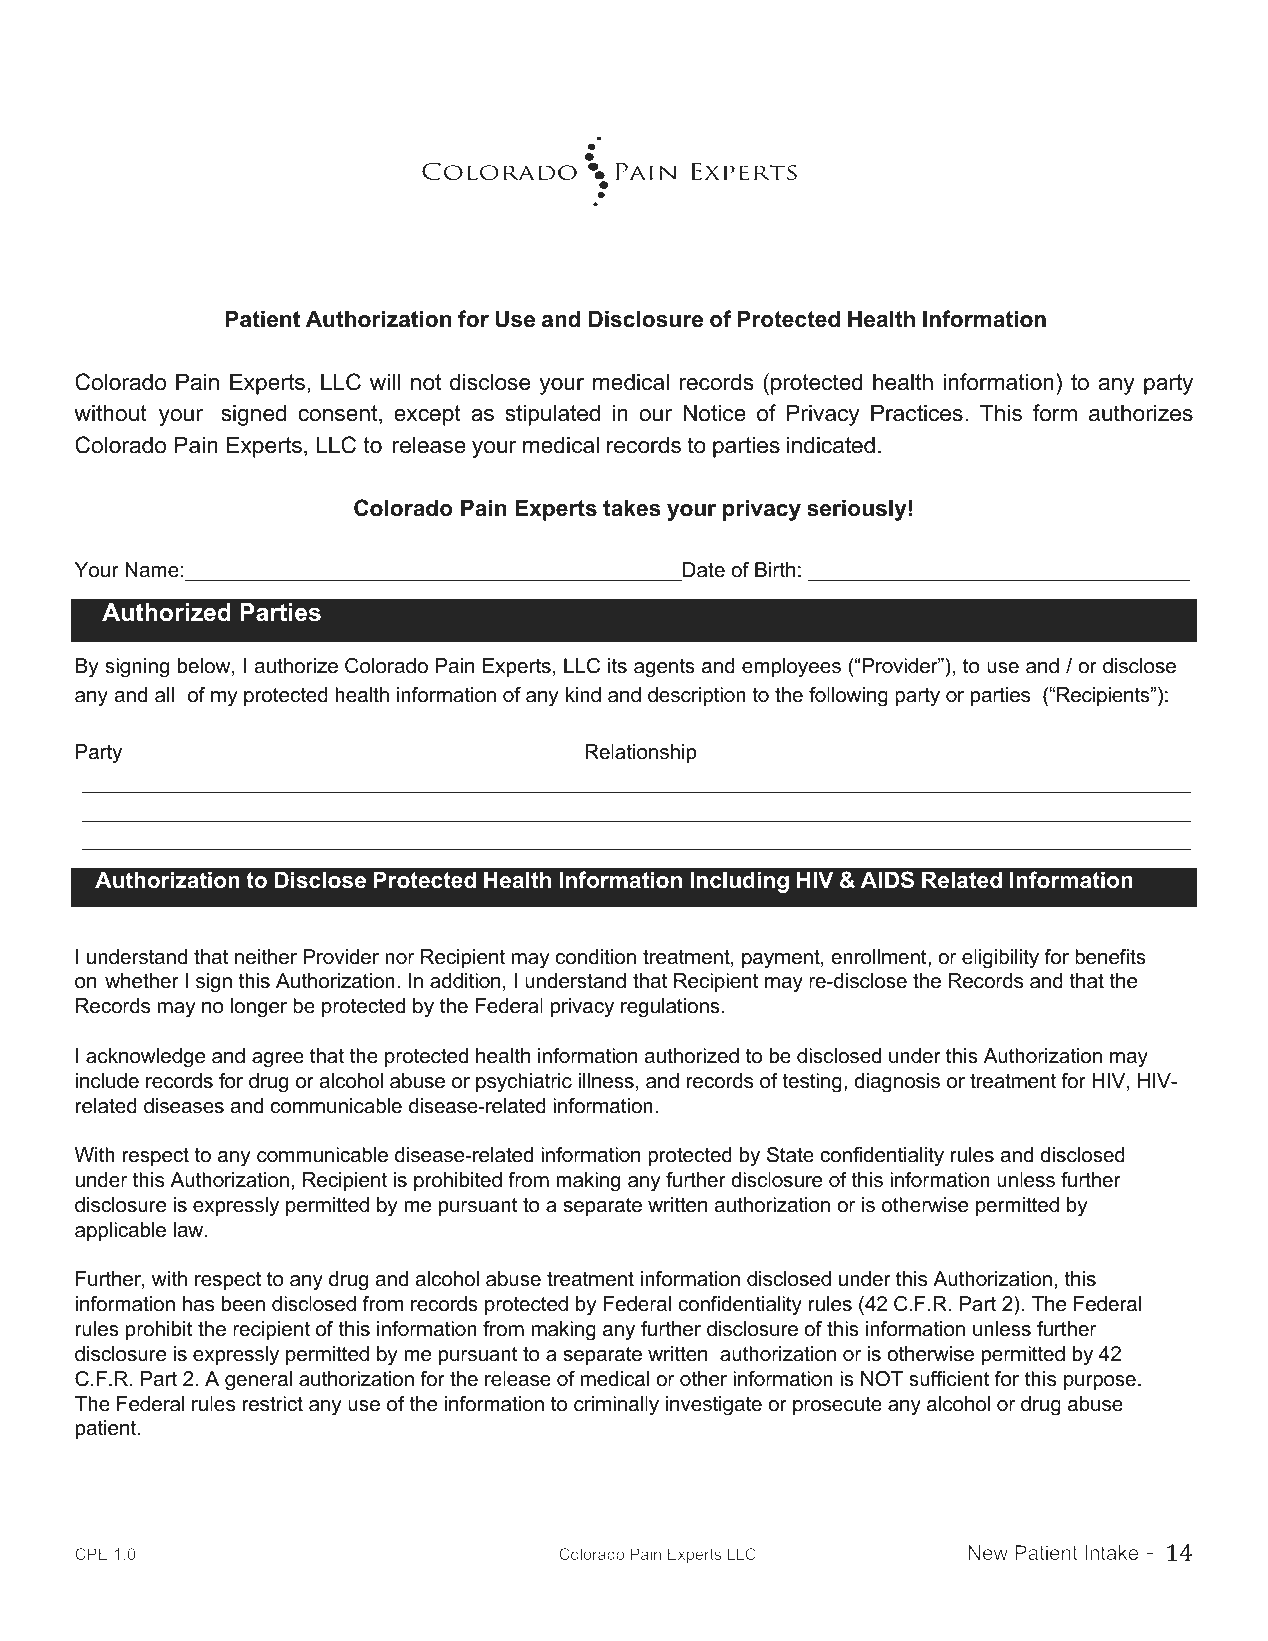 The image size is (1268, 1641). Describe the element at coordinates (897, 1083) in the screenshot. I see `diagnosis` at that location.
